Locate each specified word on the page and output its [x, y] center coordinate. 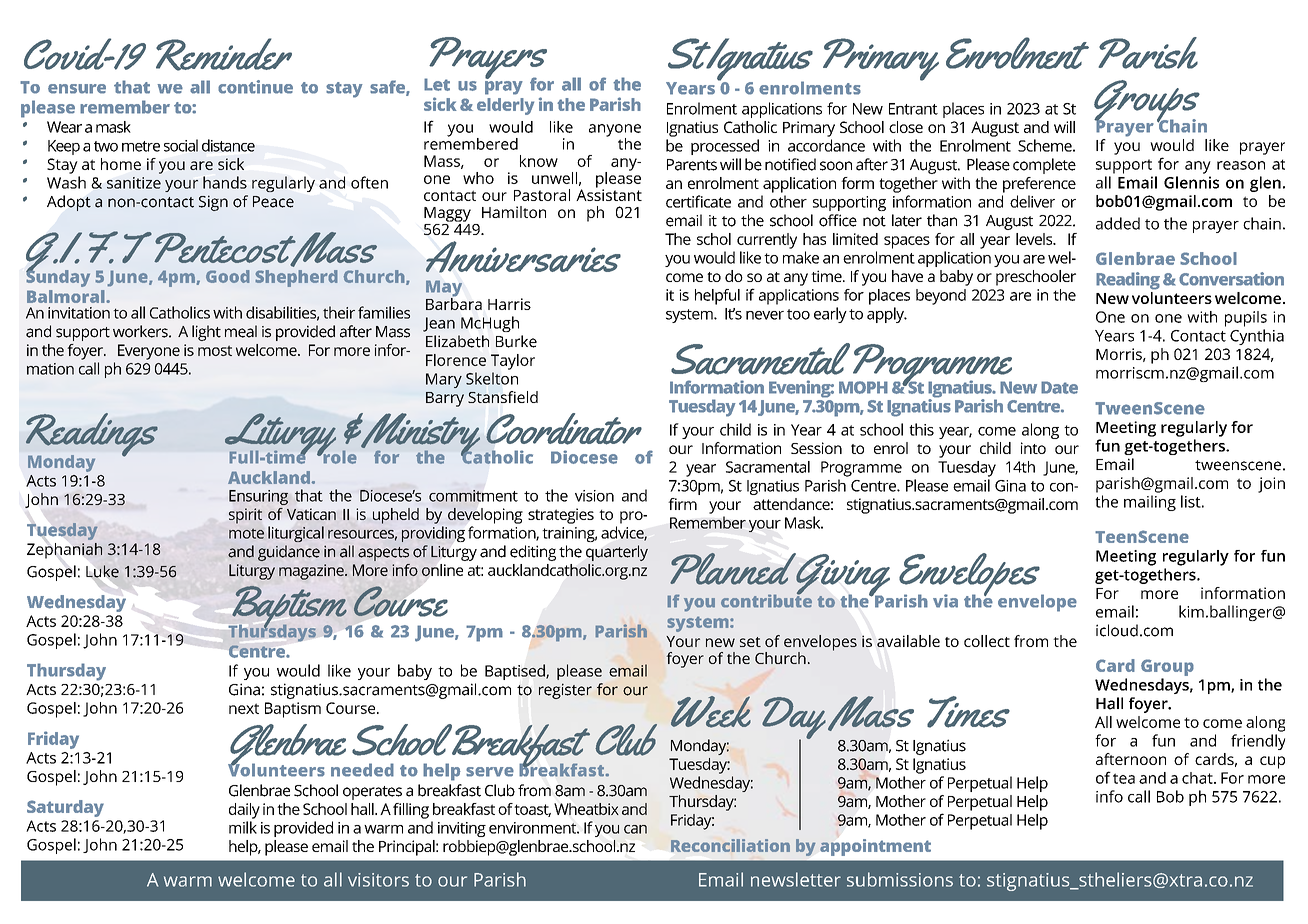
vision [594, 496]
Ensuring [258, 497]
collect [987, 641]
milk [243, 827]
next [244, 708]
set [750, 642]
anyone [615, 131]
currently [767, 241]
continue [255, 87]
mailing [1150, 503]
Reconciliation [730, 845]
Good [228, 276]
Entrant [913, 109]
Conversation [1231, 279]
